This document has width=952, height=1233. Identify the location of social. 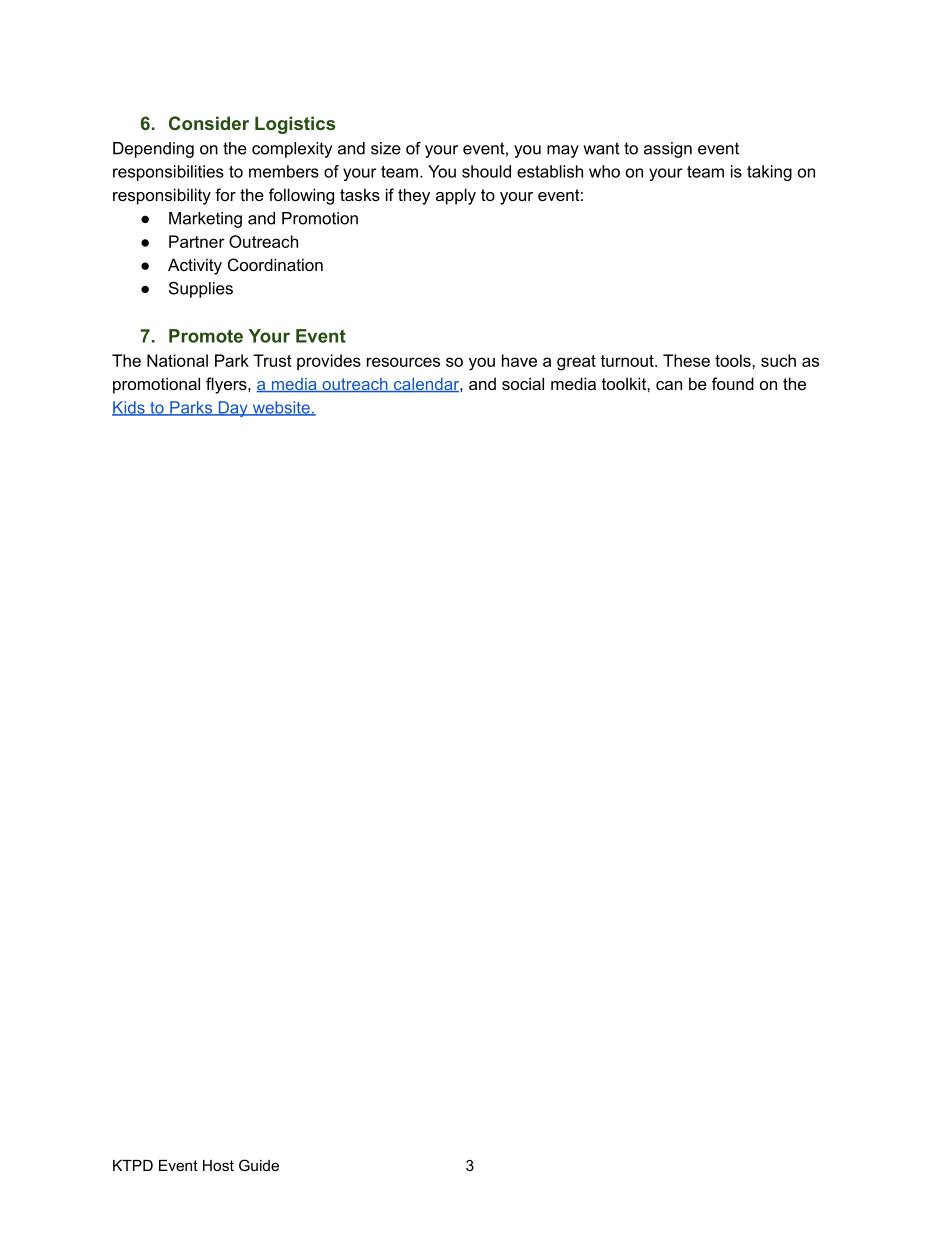
(523, 383).
